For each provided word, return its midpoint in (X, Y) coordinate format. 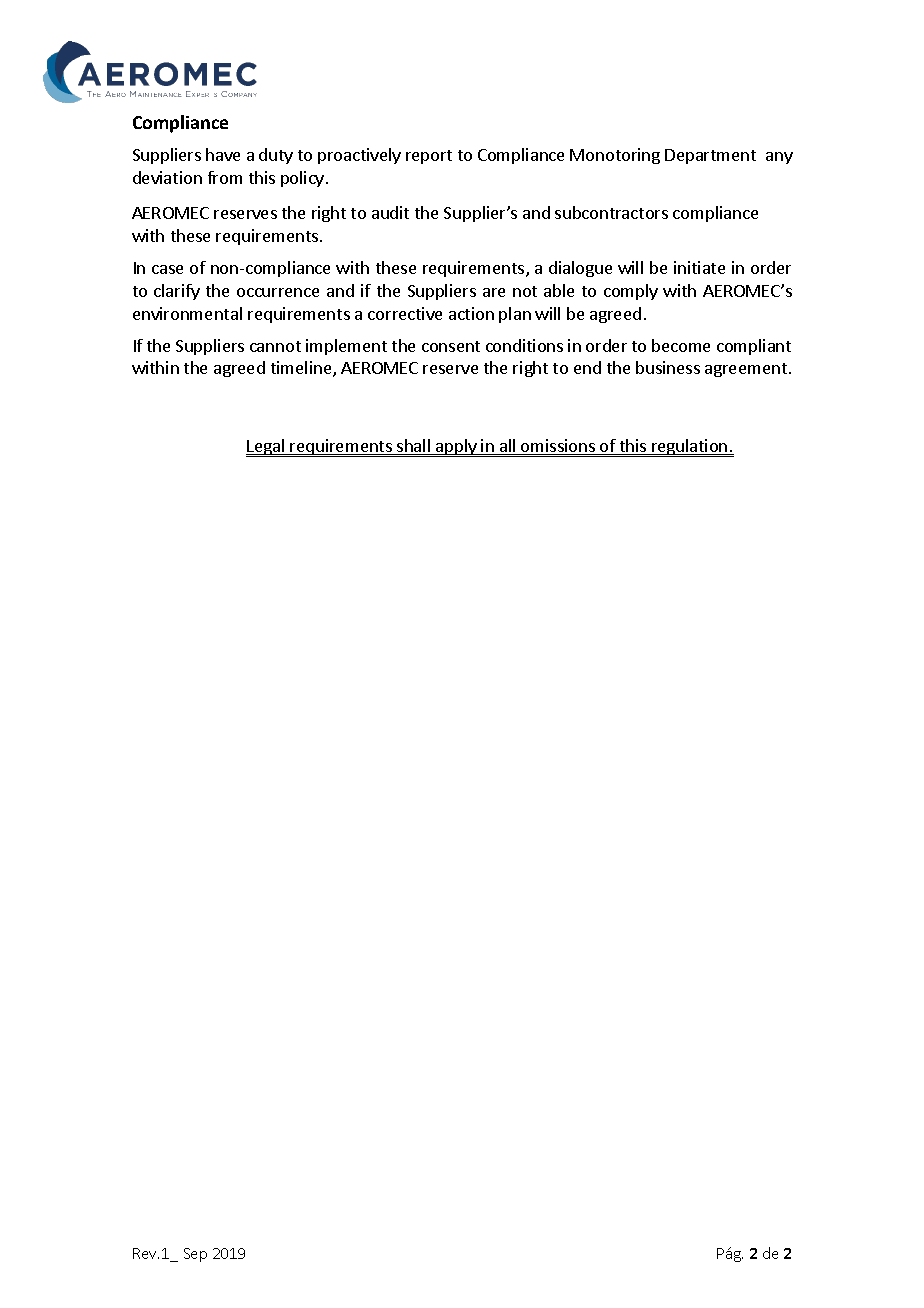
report (429, 157)
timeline (302, 369)
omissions (558, 447)
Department (710, 156)
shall (414, 447)
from (225, 177)
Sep (195, 1255)
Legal (266, 448)
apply (456, 448)
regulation (690, 448)
